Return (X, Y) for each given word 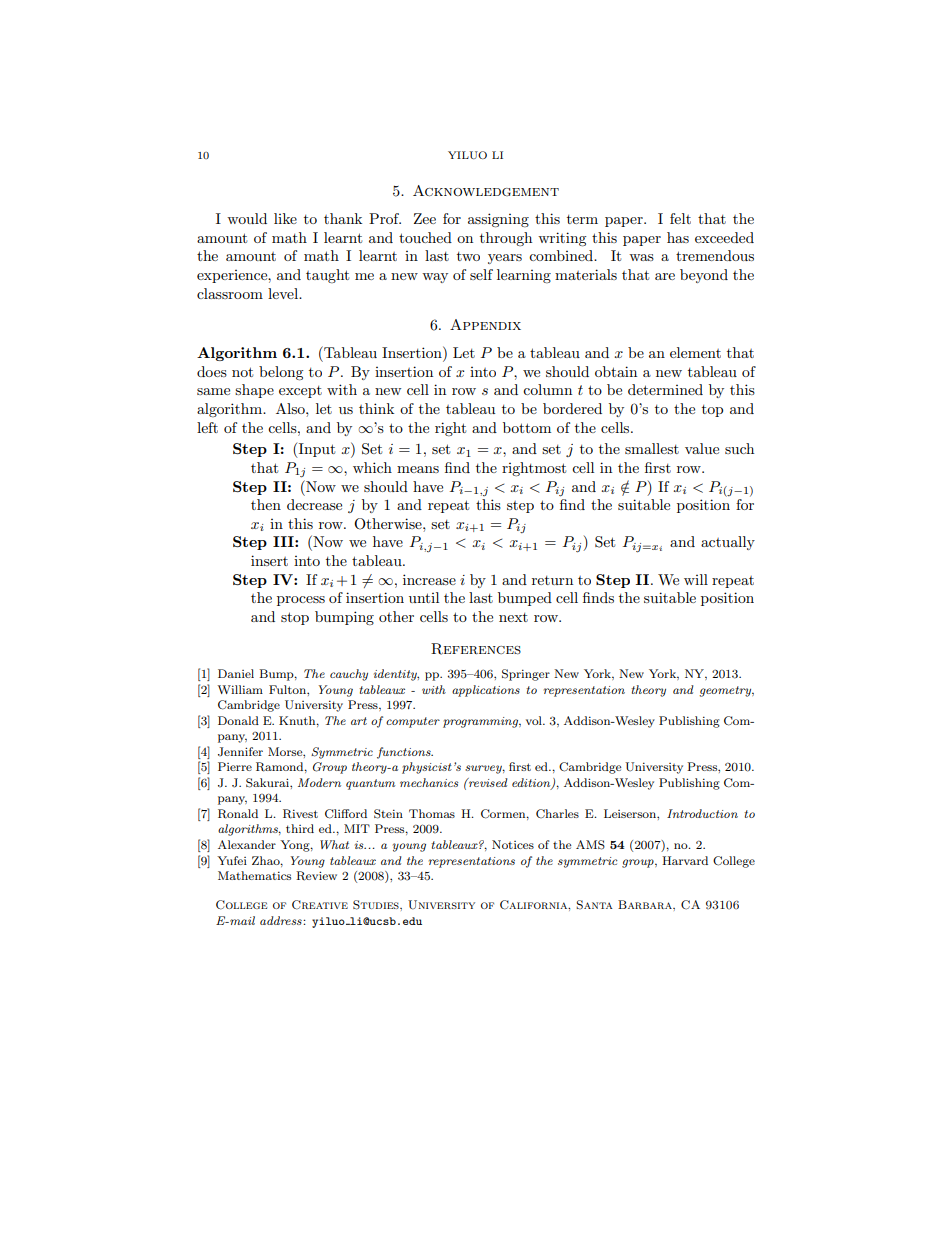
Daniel (236, 673)
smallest (652, 448)
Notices (513, 844)
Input (316, 450)
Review (316, 876)
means (418, 469)
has (678, 237)
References (476, 649)
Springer (526, 675)
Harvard (685, 860)
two (468, 256)
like (285, 218)
